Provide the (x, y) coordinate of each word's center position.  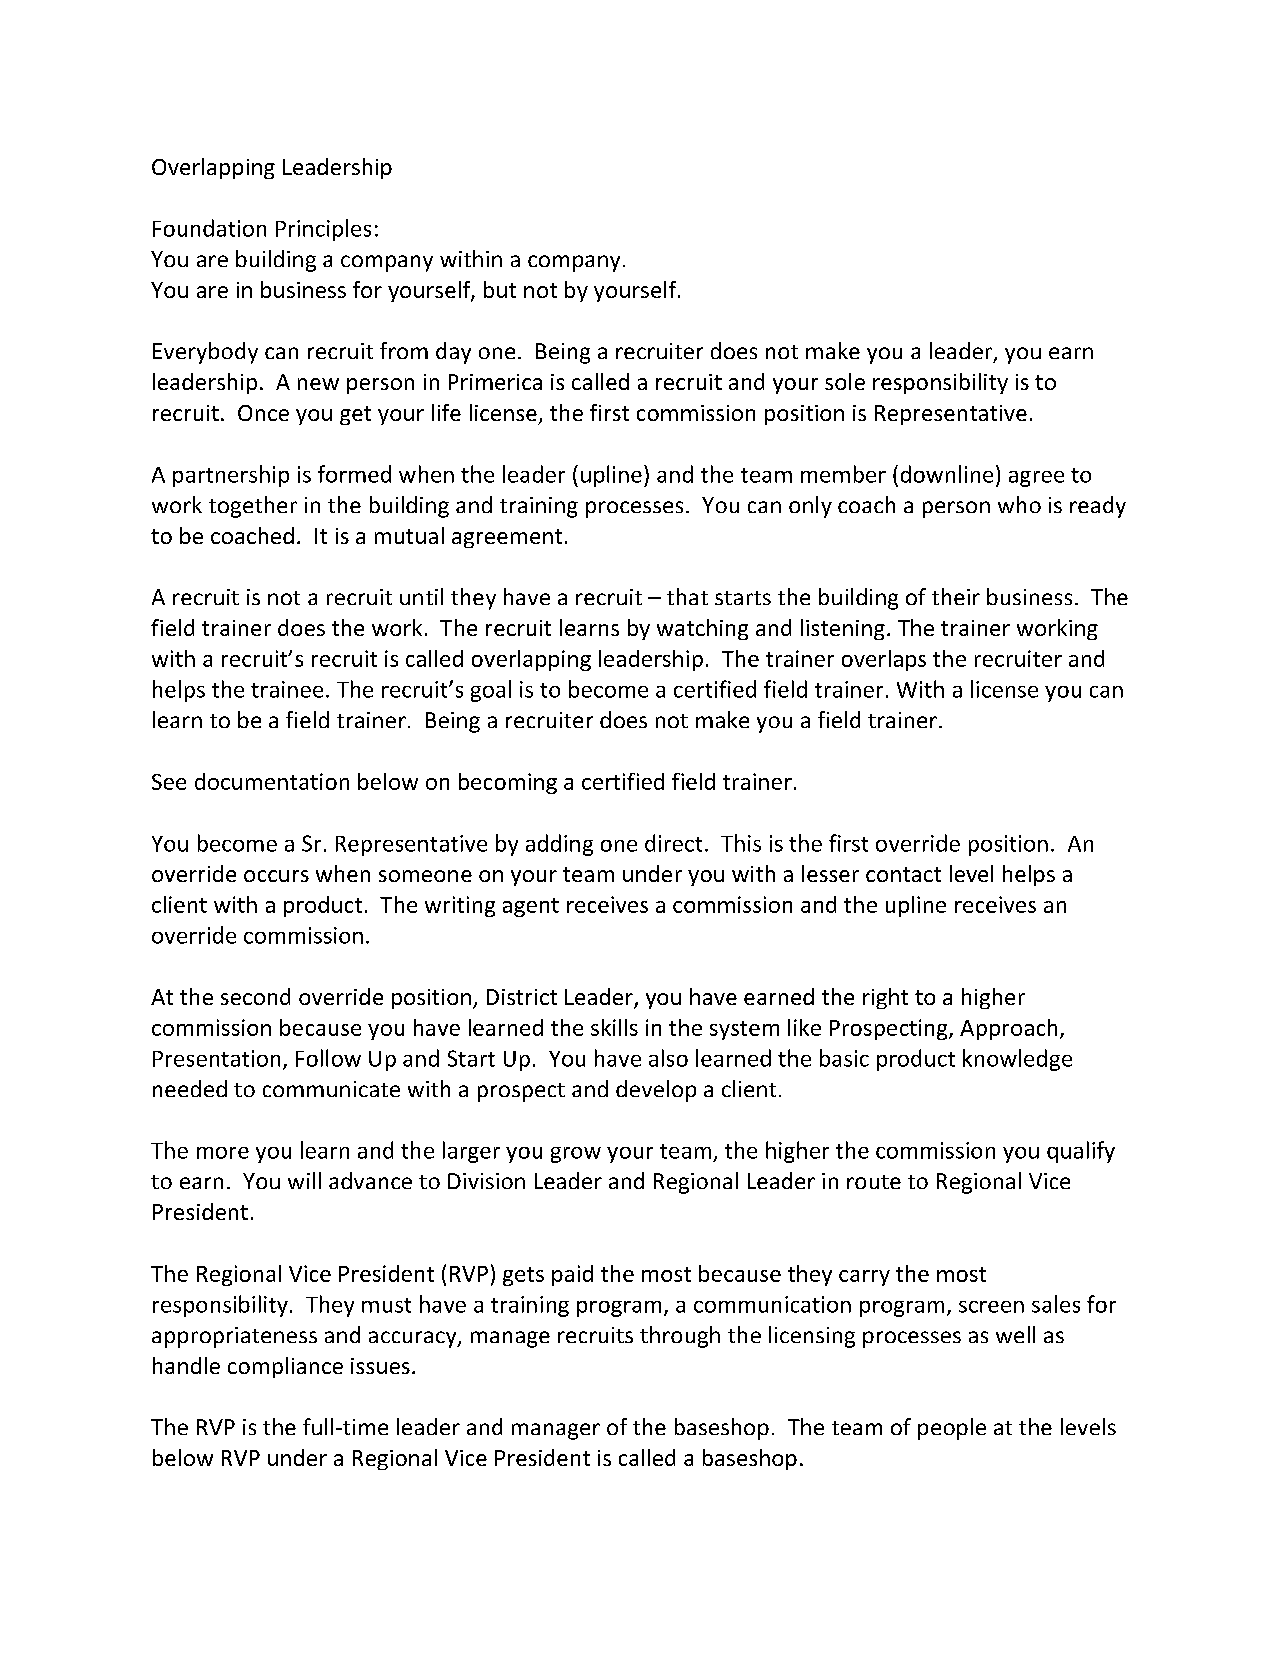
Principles (323, 230)
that (687, 596)
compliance (285, 1367)
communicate (331, 1089)
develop (656, 1091)
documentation (272, 781)
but (500, 289)
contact (903, 874)
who (1019, 504)
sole (845, 381)
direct (673, 843)
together (253, 507)
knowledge (1017, 1060)
